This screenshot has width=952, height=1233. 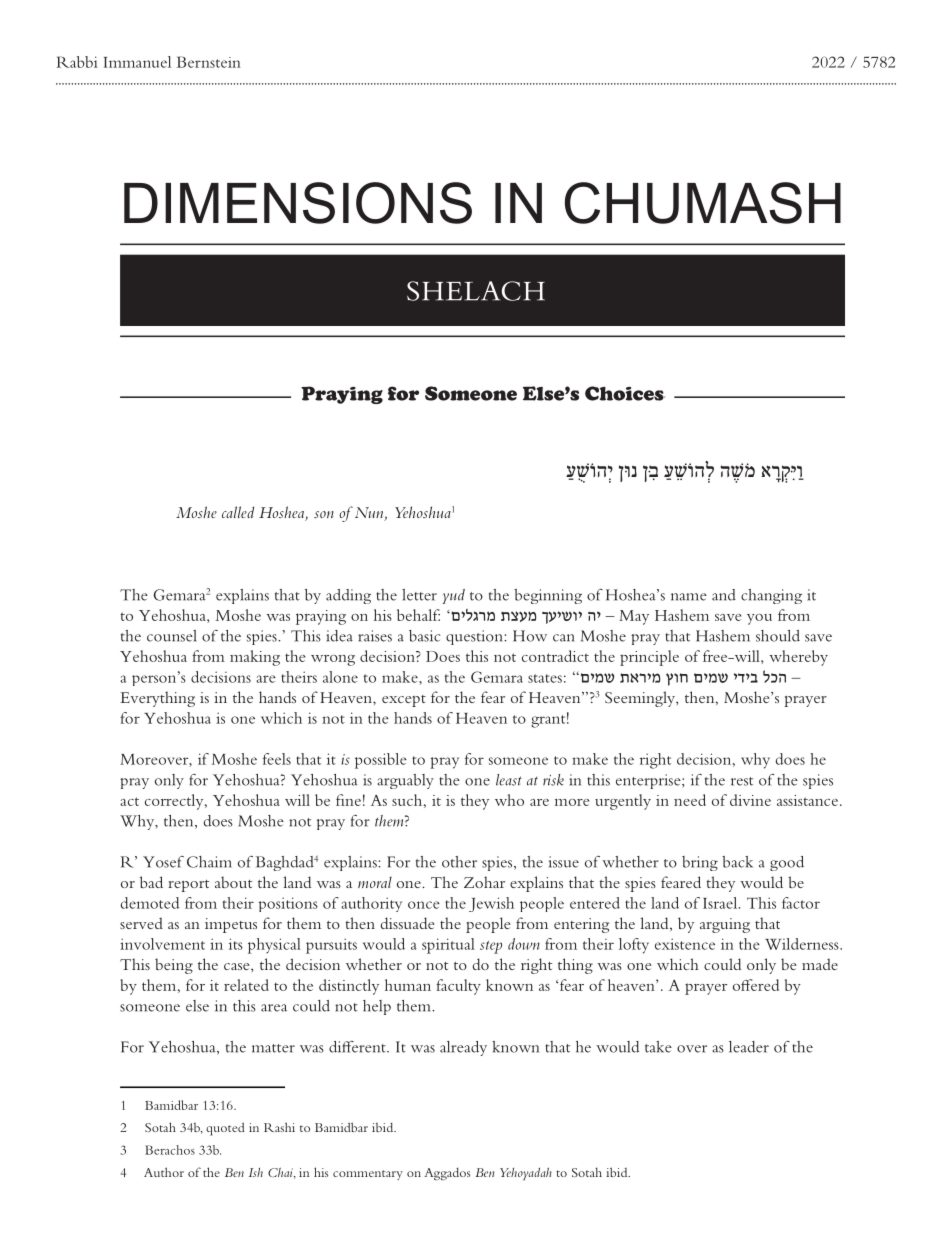 What do you see at coordinates (771, 596) in the screenshot?
I see `changing` at bounding box center [771, 596].
